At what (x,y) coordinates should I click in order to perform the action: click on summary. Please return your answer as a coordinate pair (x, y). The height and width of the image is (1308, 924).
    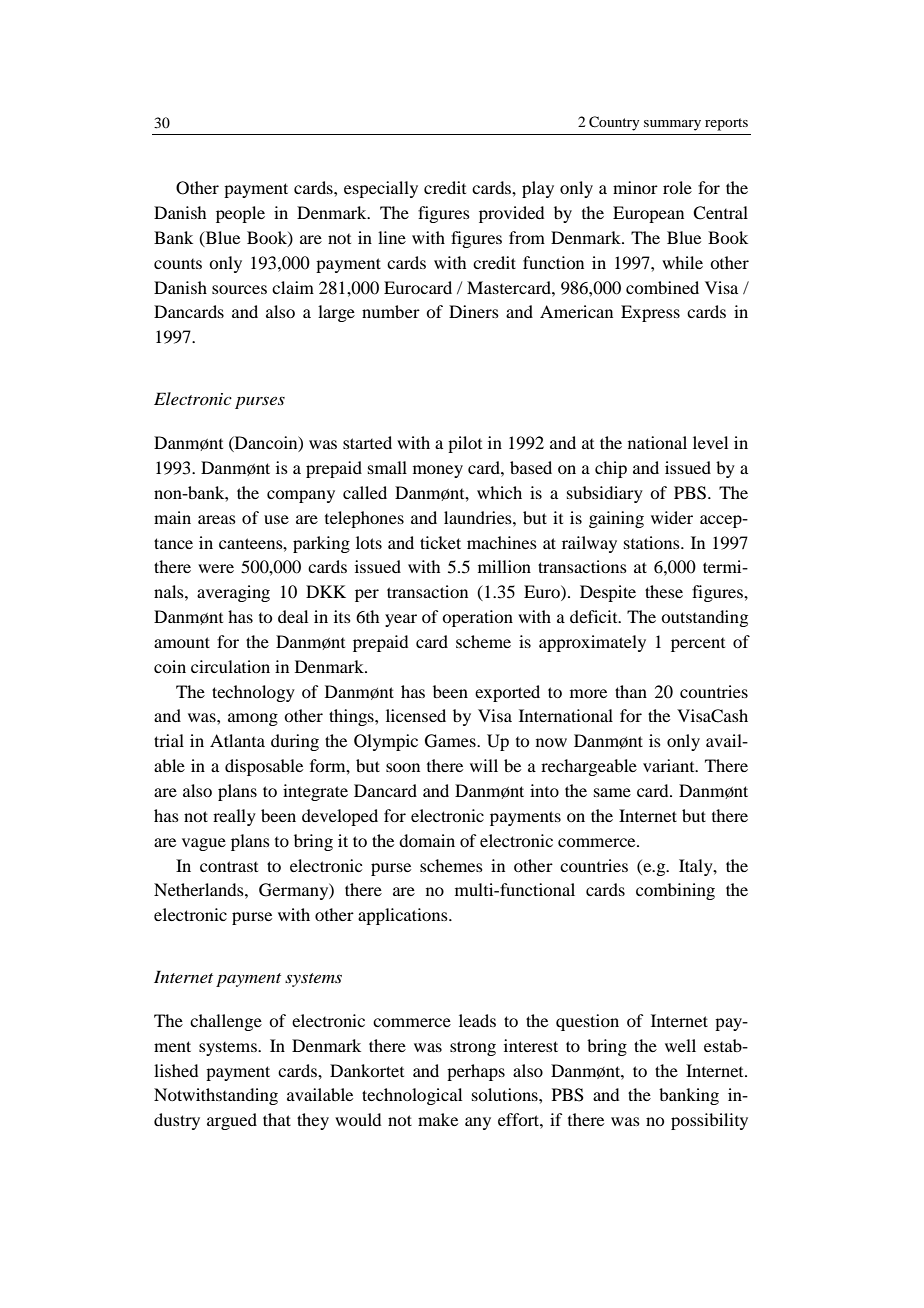
    Looking at the image, I should click on (672, 125).
